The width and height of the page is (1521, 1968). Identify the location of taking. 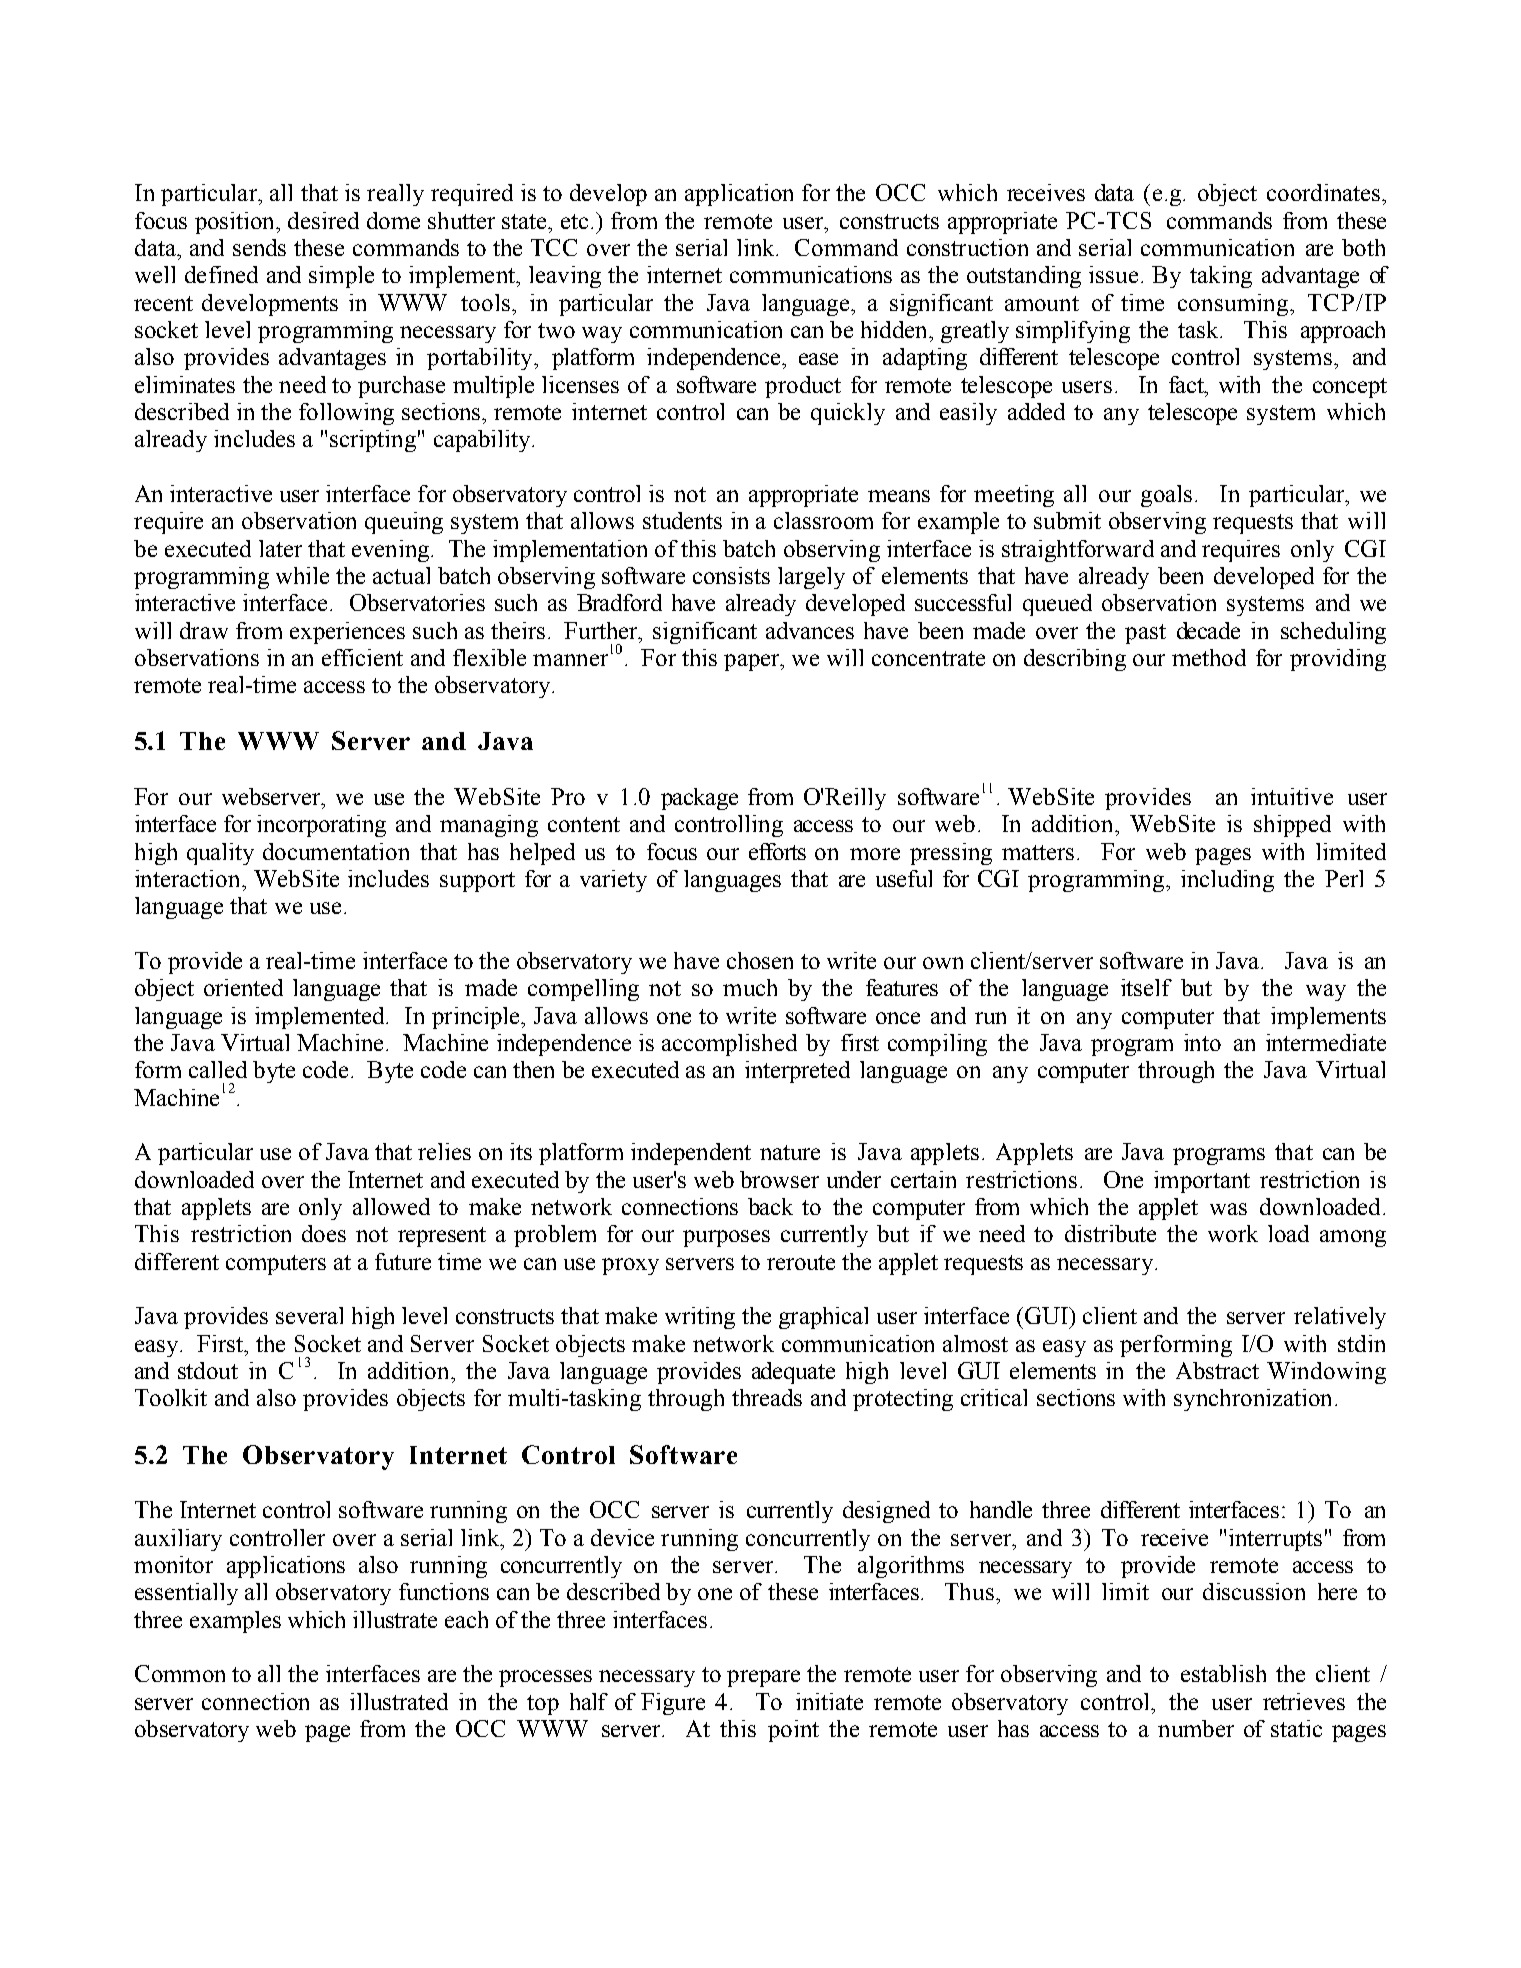
(1221, 277).
